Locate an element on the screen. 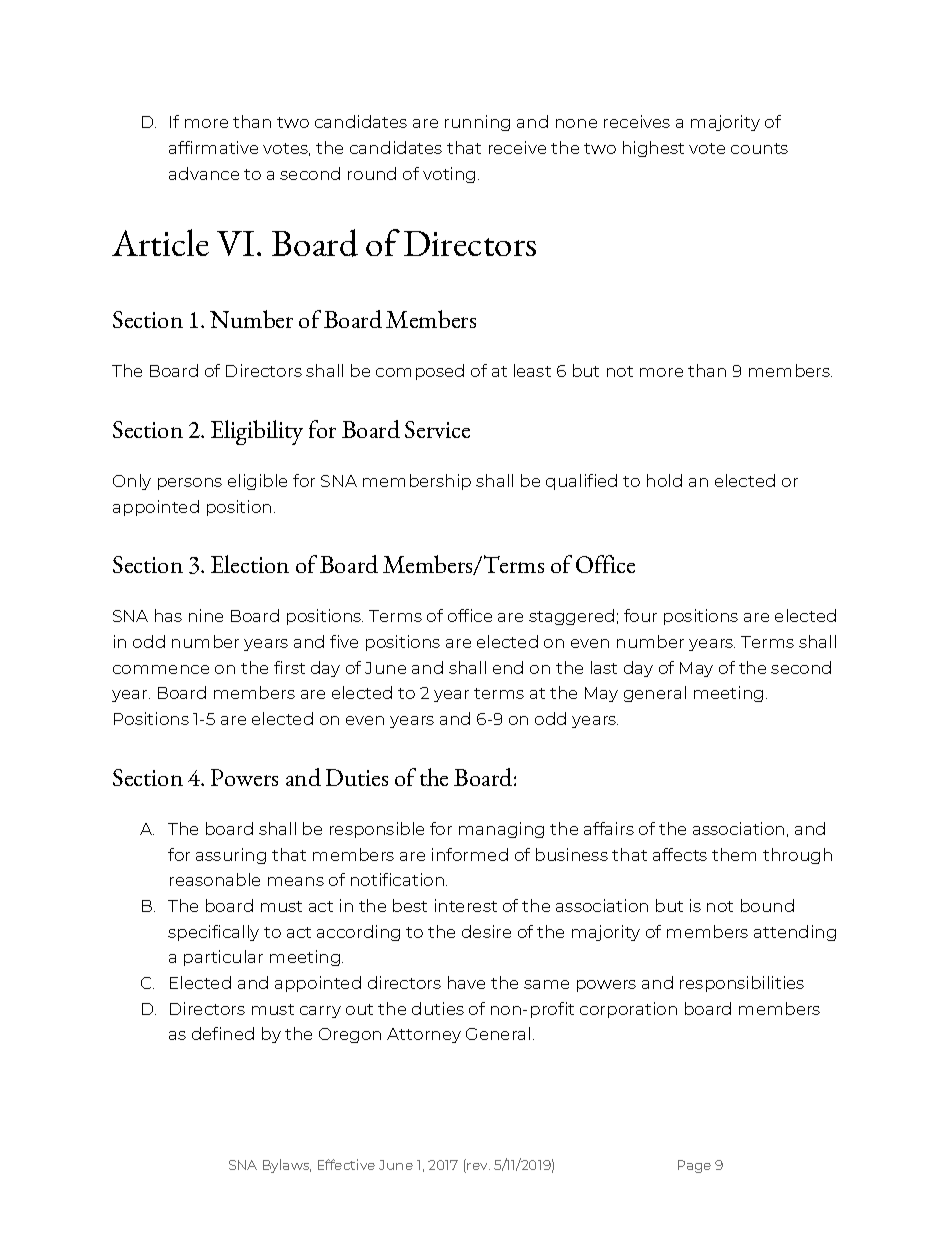 This screenshot has width=952, height=1233. affirmative is located at coordinates (213, 147).
